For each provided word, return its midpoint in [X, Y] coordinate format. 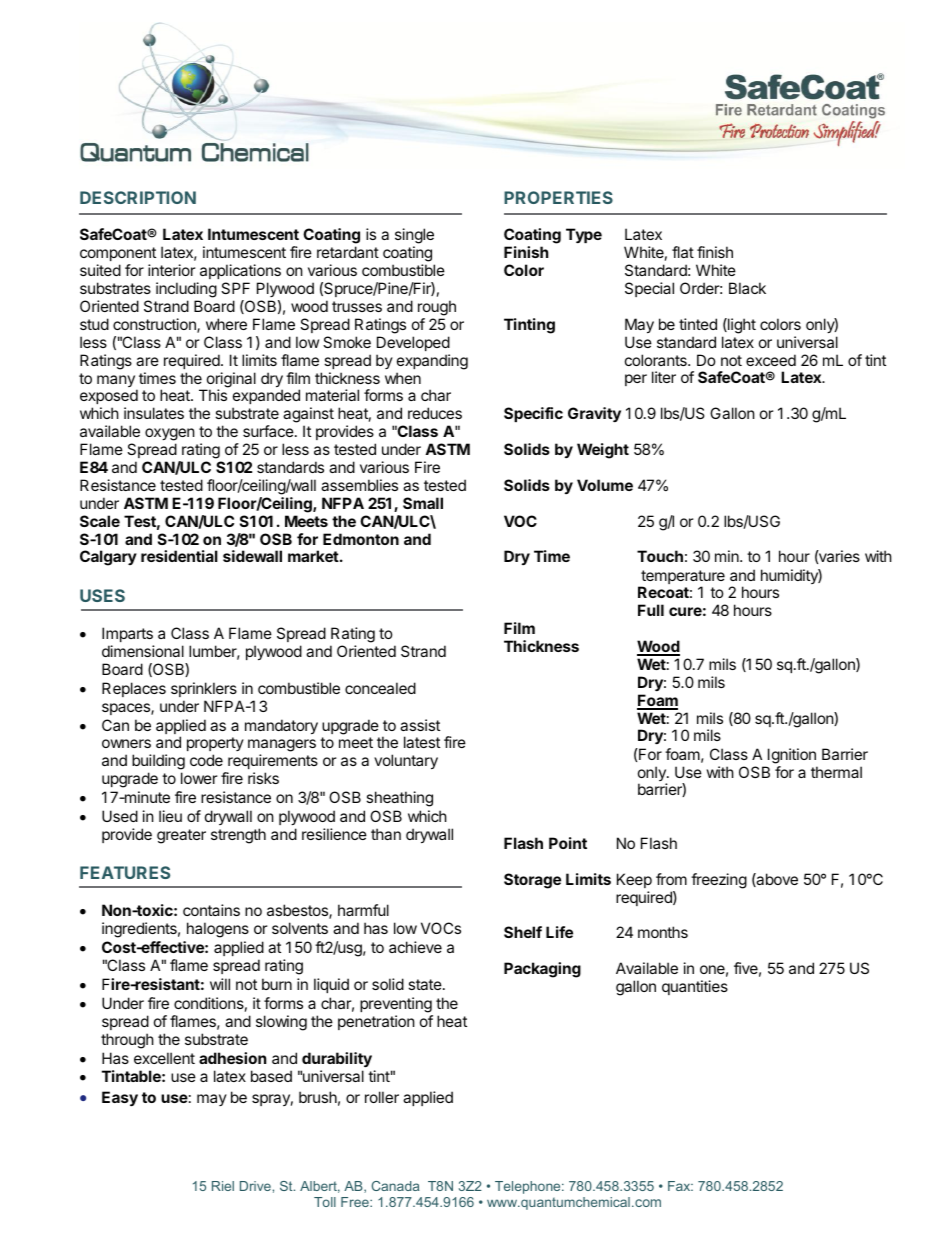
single [414, 237]
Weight [603, 451]
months [663, 932]
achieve [415, 947]
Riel [223, 1186]
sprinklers [204, 689]
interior [172, 270]
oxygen [170, 434]
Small [423, 503]
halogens [218, 930]
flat [683, 252]
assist [420, 725]
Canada [395, 1186]
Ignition [792, 756]
